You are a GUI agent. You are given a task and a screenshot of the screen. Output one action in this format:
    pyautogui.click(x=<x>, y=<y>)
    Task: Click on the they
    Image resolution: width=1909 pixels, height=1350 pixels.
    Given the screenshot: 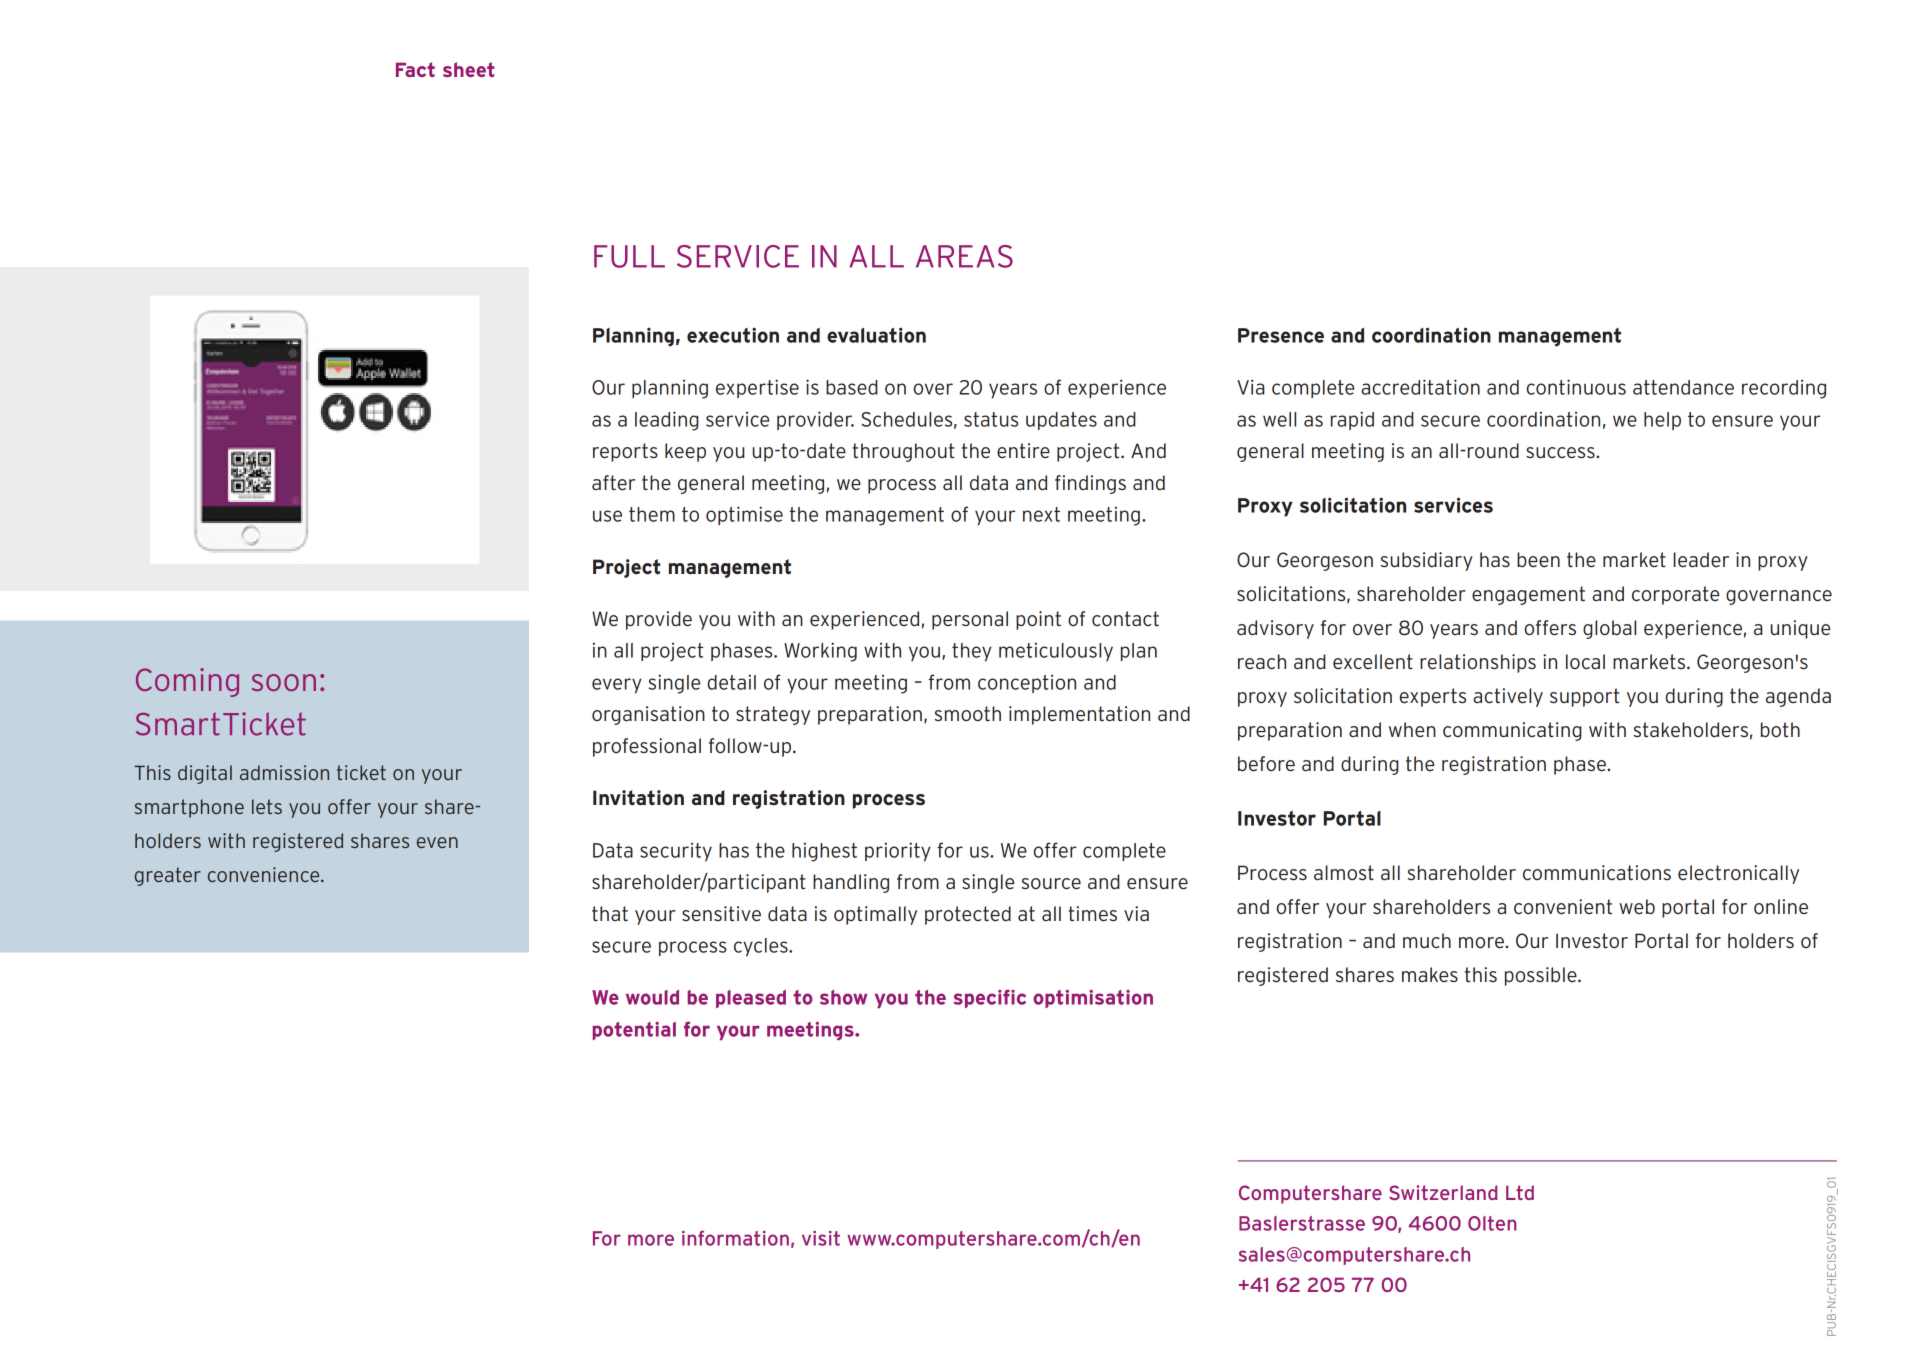 What is the action you would take?
    pyautogui.click(x=972, y=652)
